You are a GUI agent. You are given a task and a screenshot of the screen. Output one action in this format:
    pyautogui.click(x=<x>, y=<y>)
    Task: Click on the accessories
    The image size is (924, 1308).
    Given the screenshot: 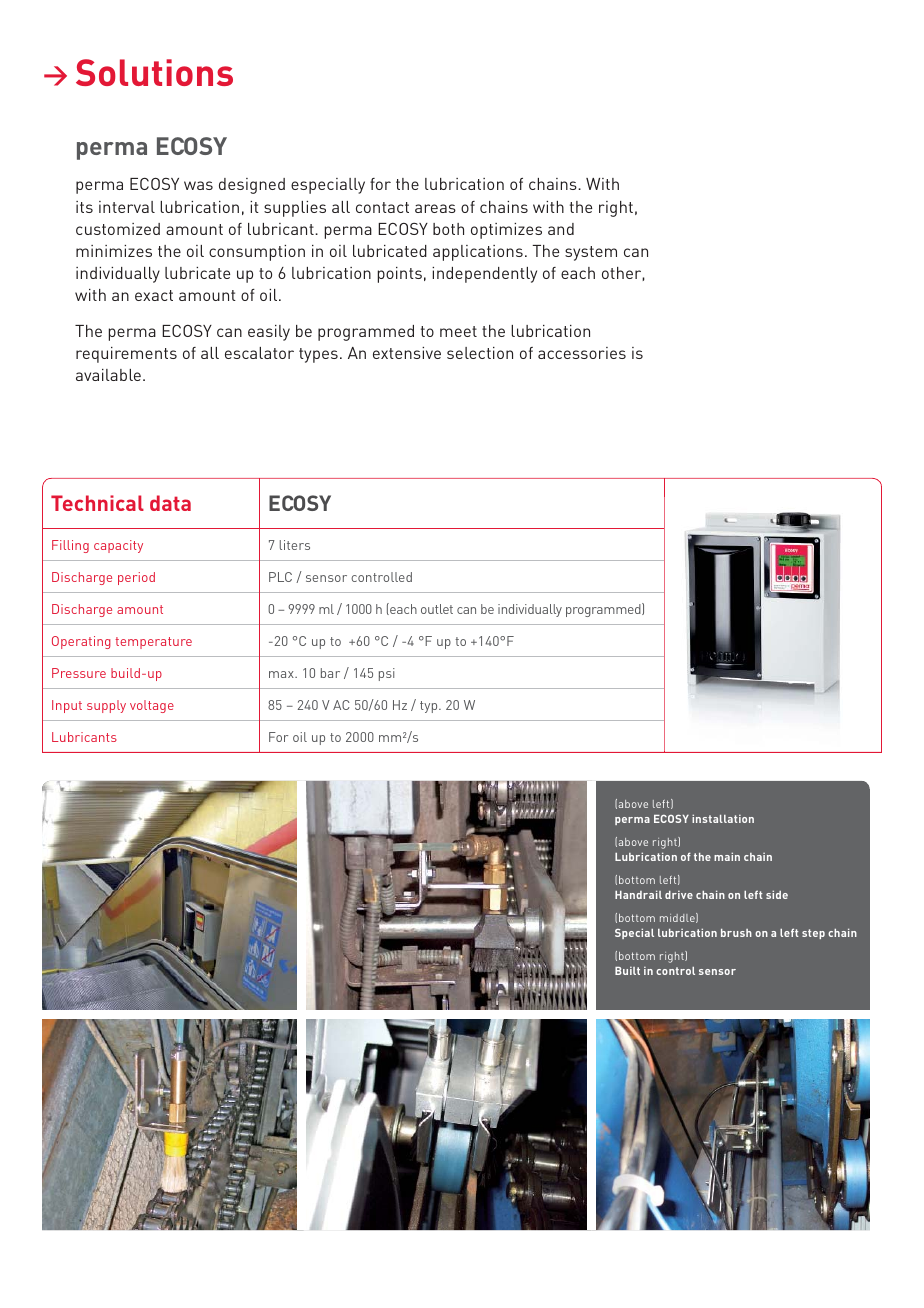 What is the action you would take?
    pyautogui.click(x=582, y=353)
